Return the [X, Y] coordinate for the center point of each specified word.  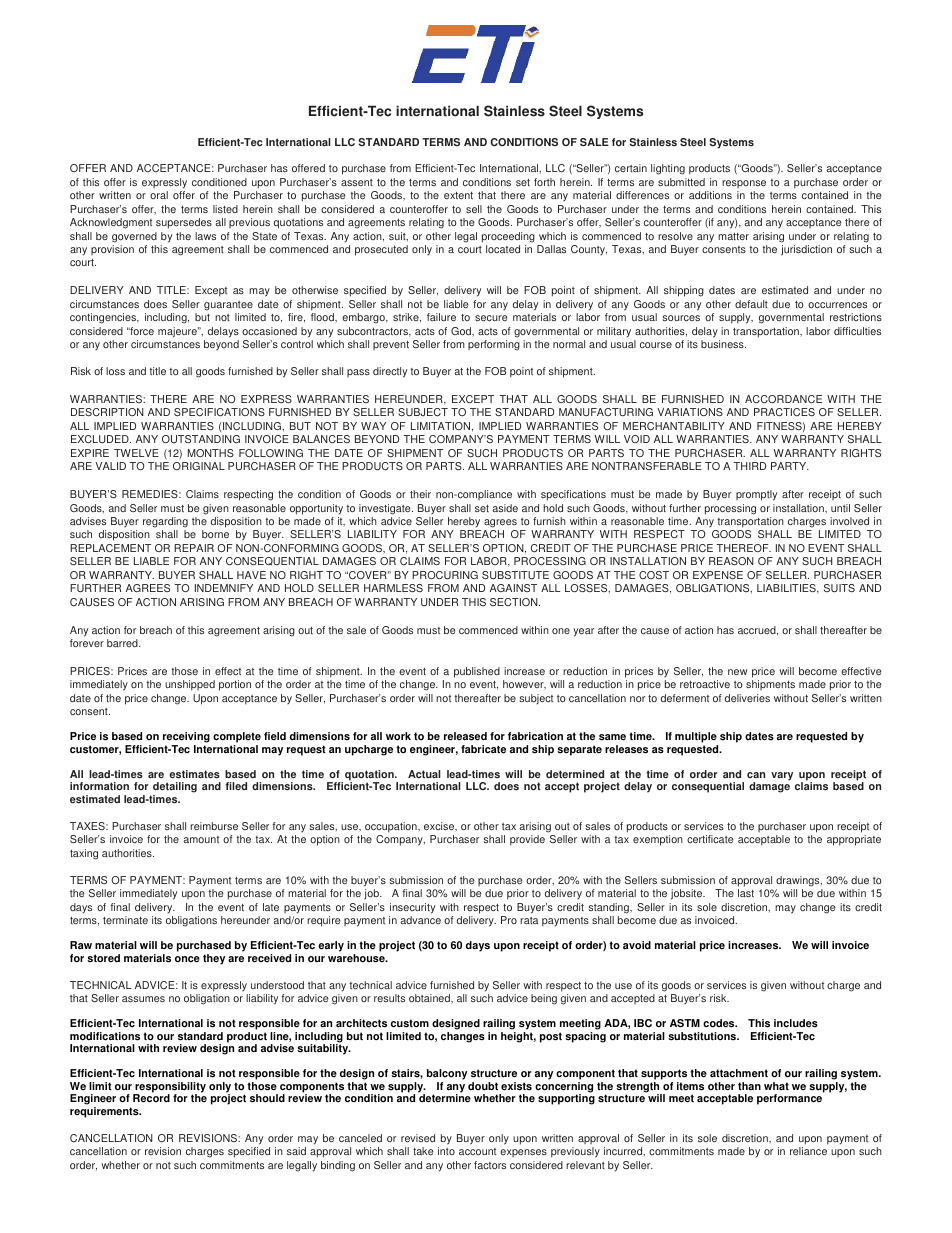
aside [505, 508]
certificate [710, 839]
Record [151, 1097]
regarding [165, 522]
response [744, 184]
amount [201, 839]
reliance [808, 1151]
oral [159, 195]
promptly [756, 495]
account [477, 1151]
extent [458, 195]
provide [527, 840]
